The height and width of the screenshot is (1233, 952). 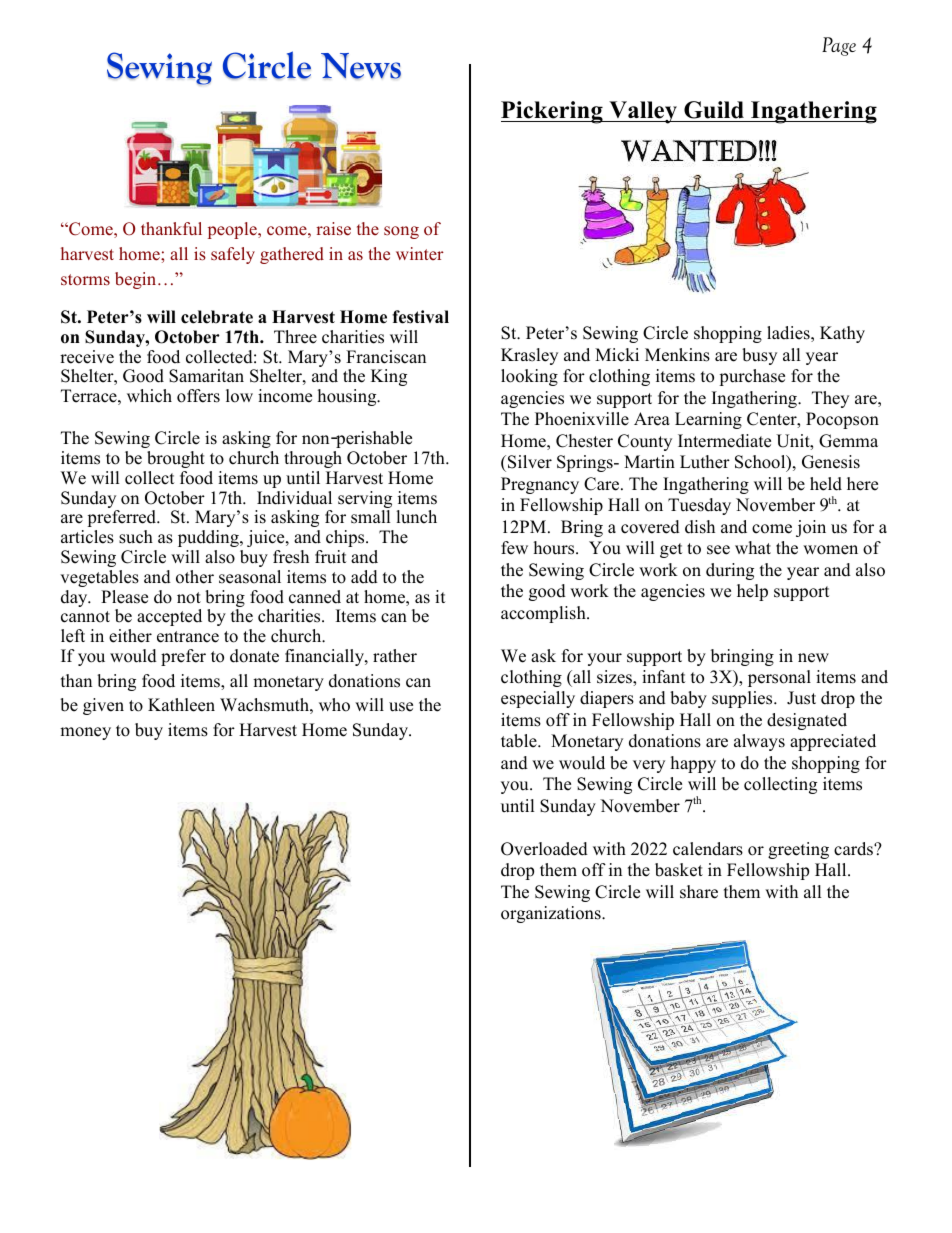 I want to click on Pickering, so click(x=553, y=112).
